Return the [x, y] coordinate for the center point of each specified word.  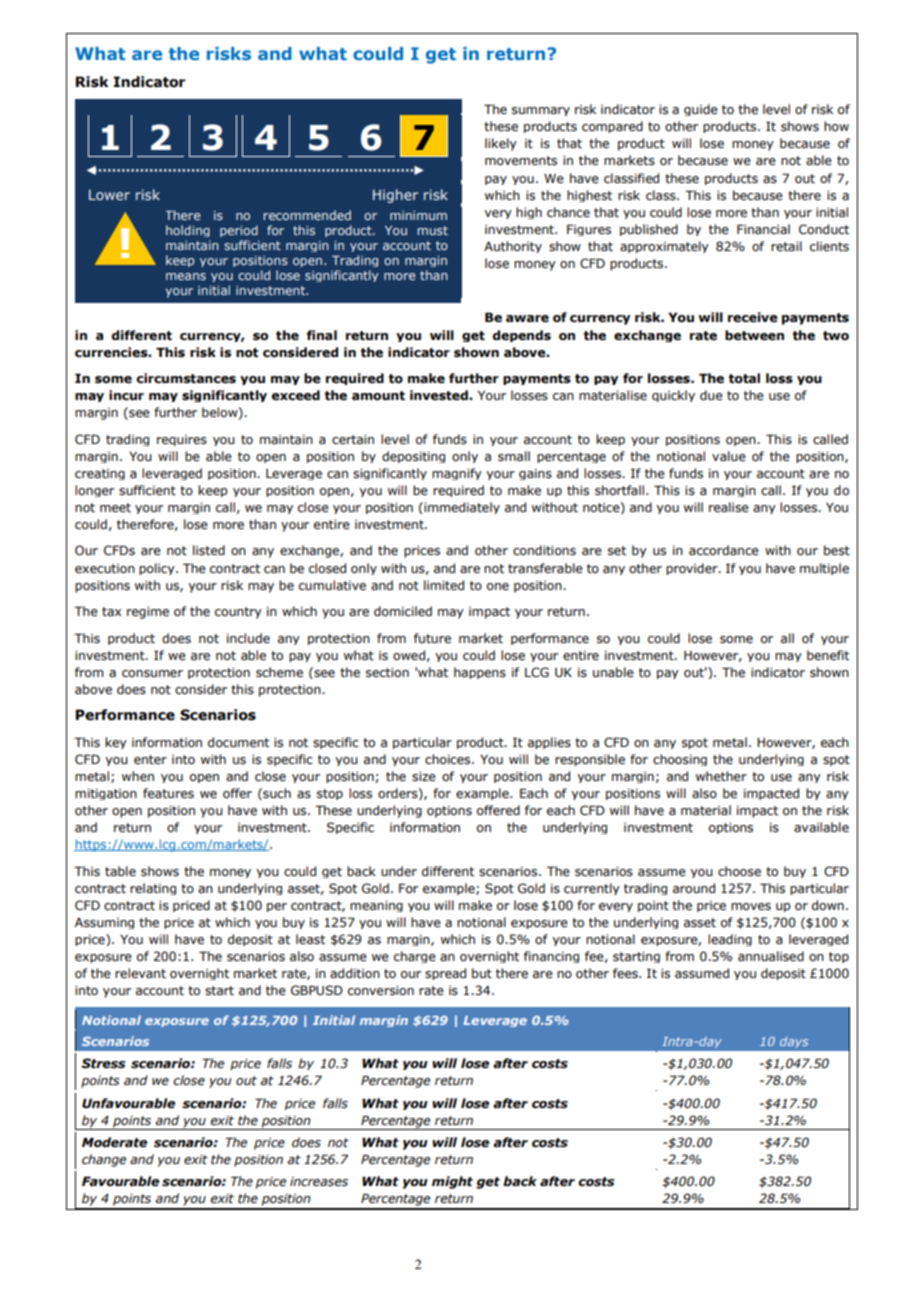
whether [721, 776]
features [168, 793]
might [452, 1182]
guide [701, 110]
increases [319, 1182]
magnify [457, 474]
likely [501, 144]
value [729, 456]
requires [182, 440]
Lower [109, 194]
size [424, 776]
